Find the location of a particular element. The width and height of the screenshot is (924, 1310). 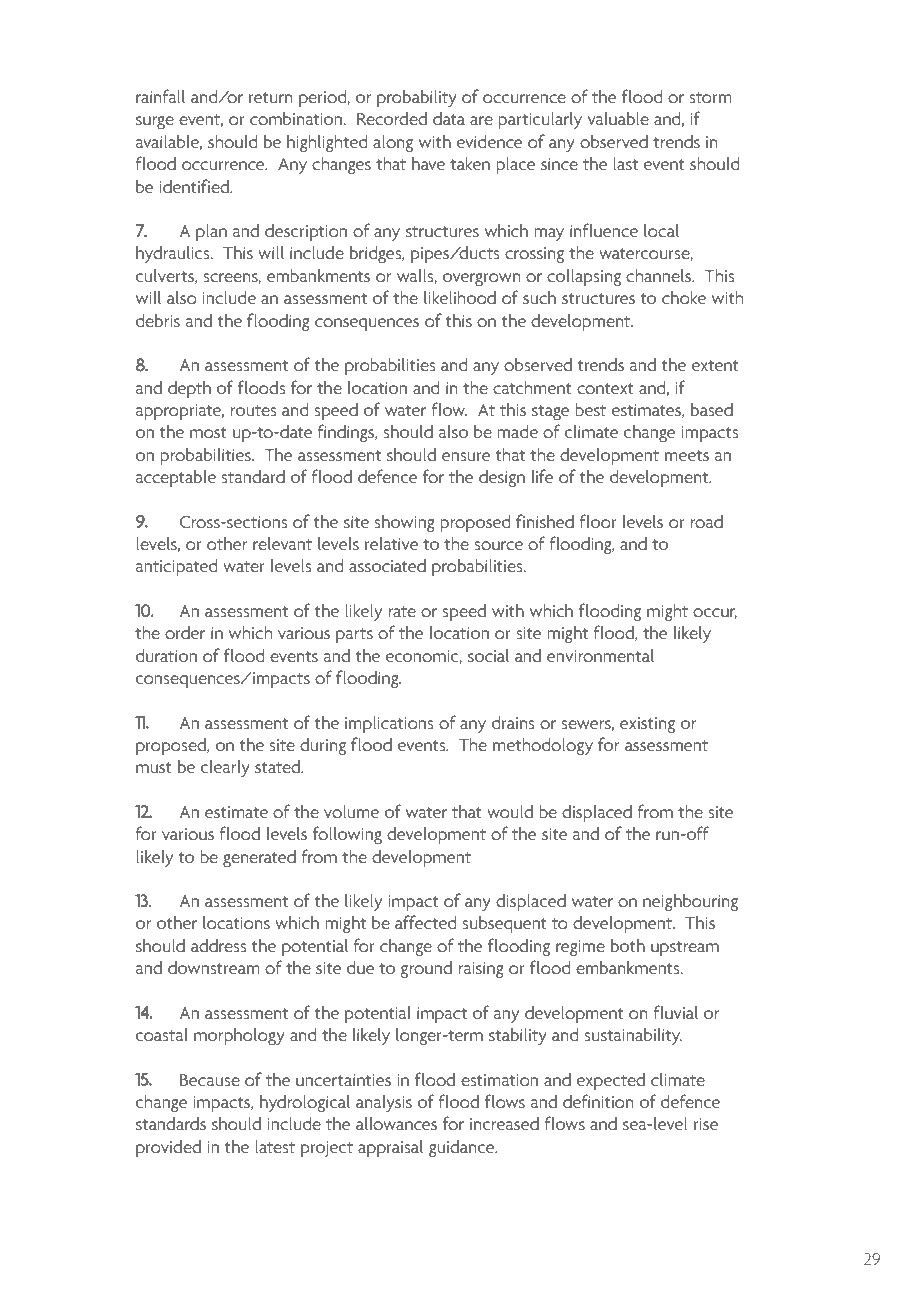

valuable is located at coordinates (618, 118).
